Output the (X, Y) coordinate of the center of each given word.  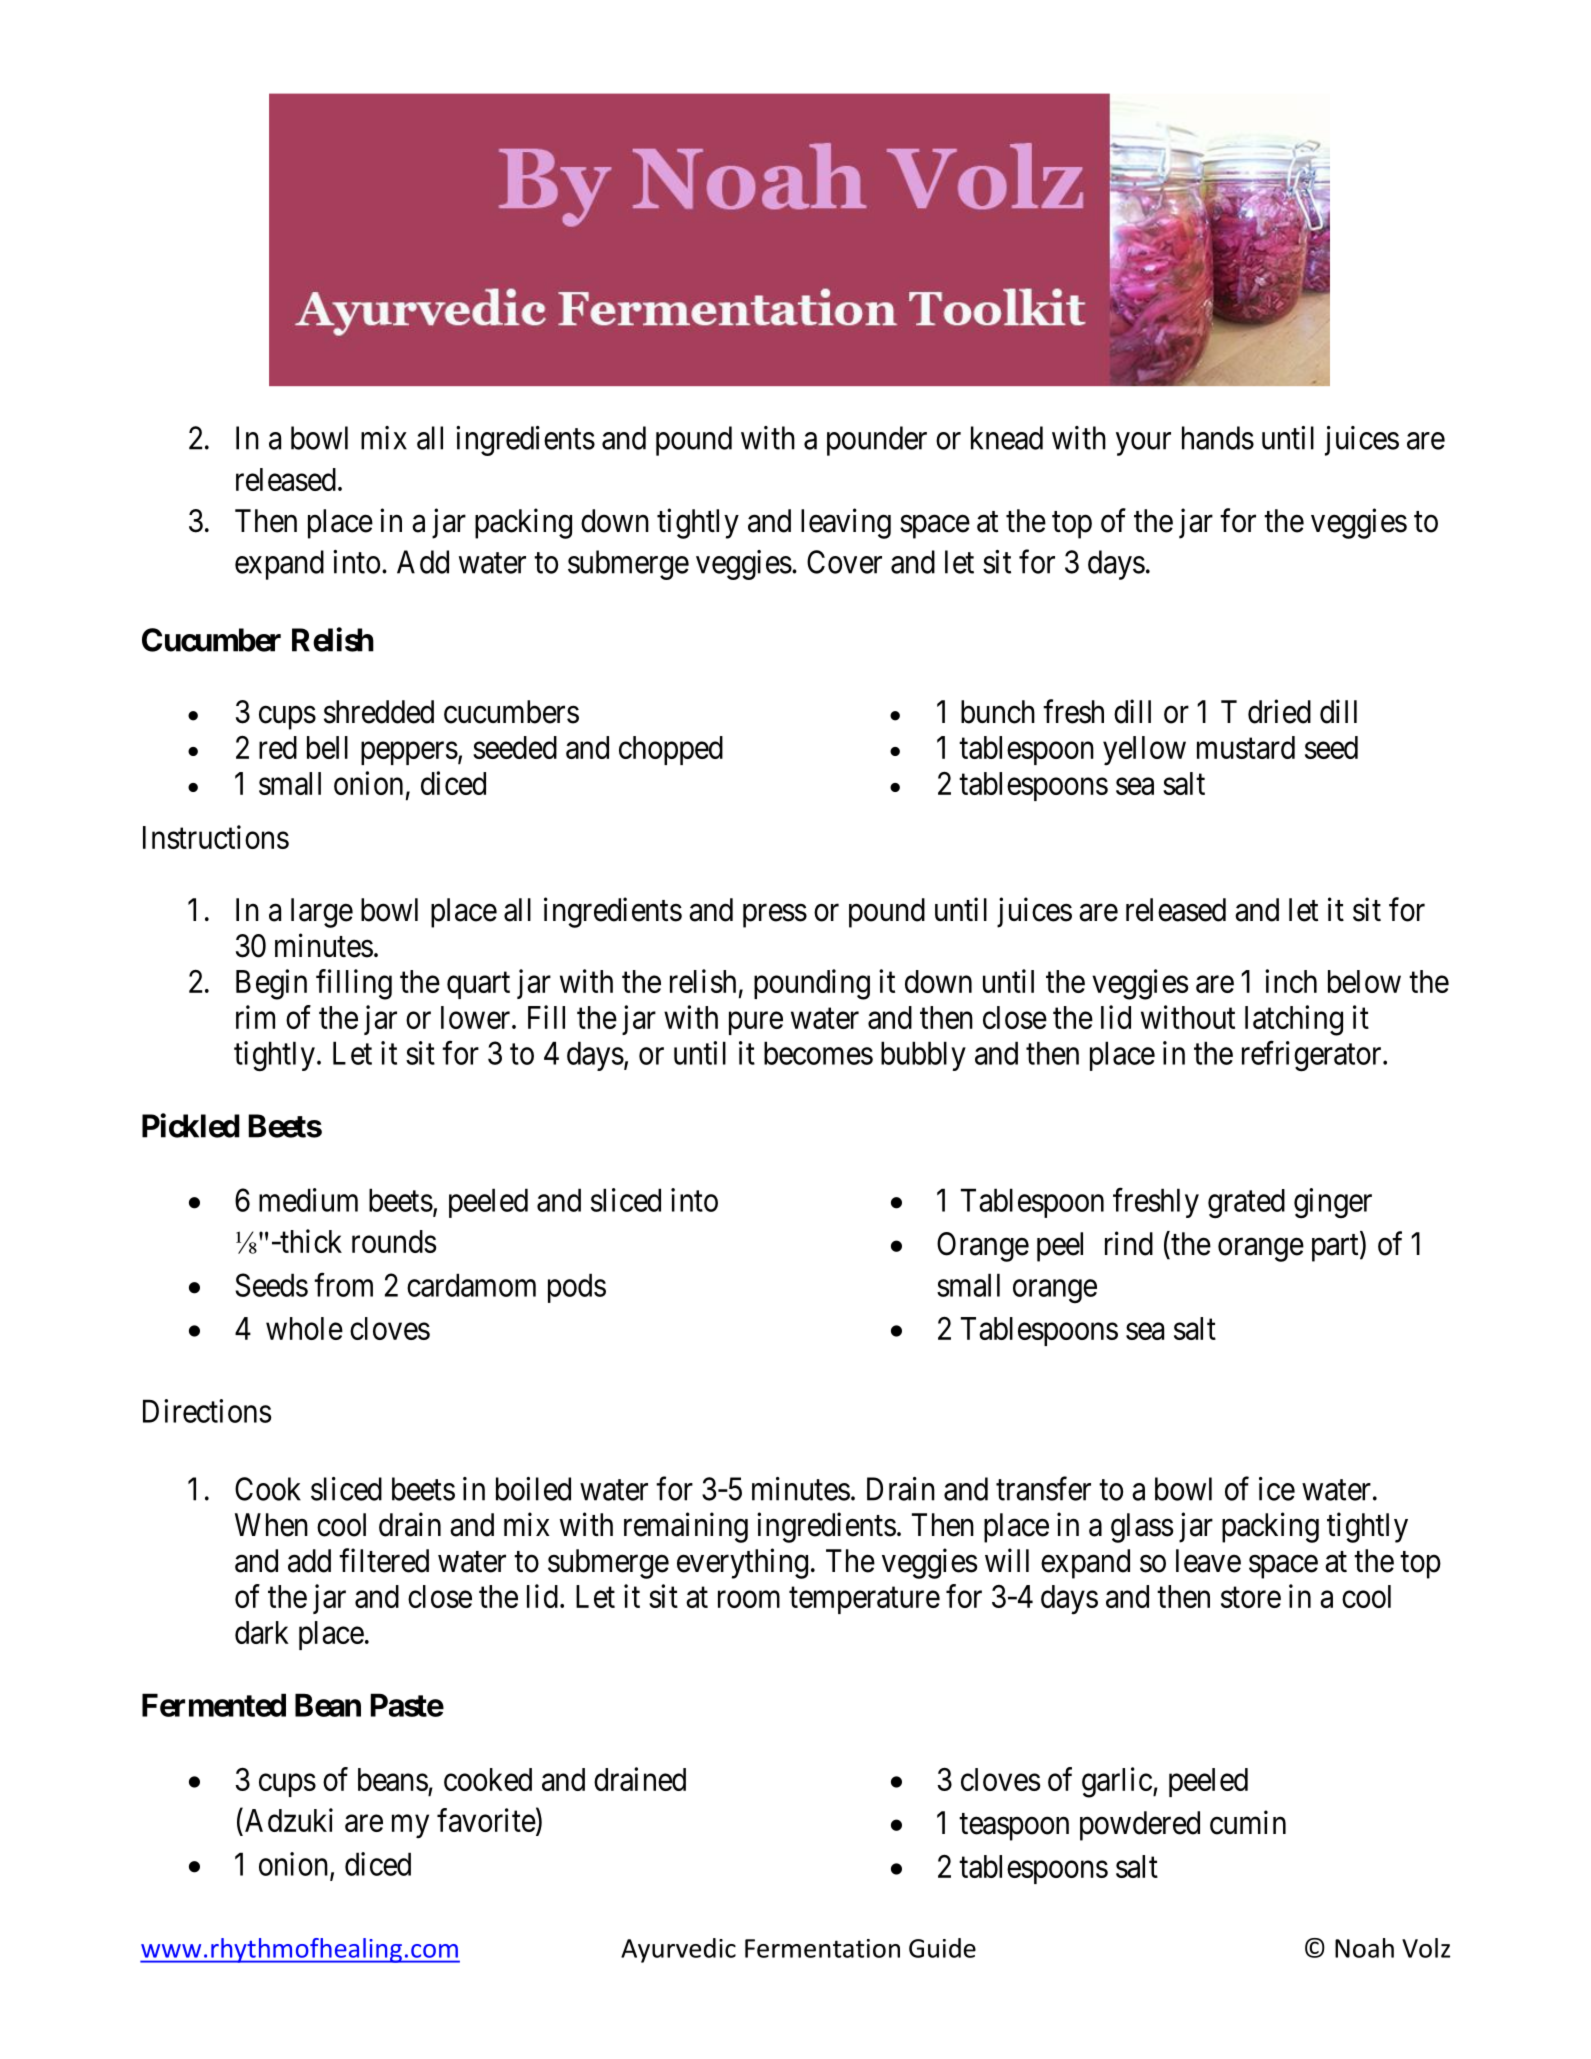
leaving (846, 523)
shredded (379, 712)
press (775, 916)
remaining (686, 1527)
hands (1218, 438)
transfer (1043, 1488)
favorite (486, 1820)
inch (1291, 981)
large (322, 913)
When (271, 1525)
